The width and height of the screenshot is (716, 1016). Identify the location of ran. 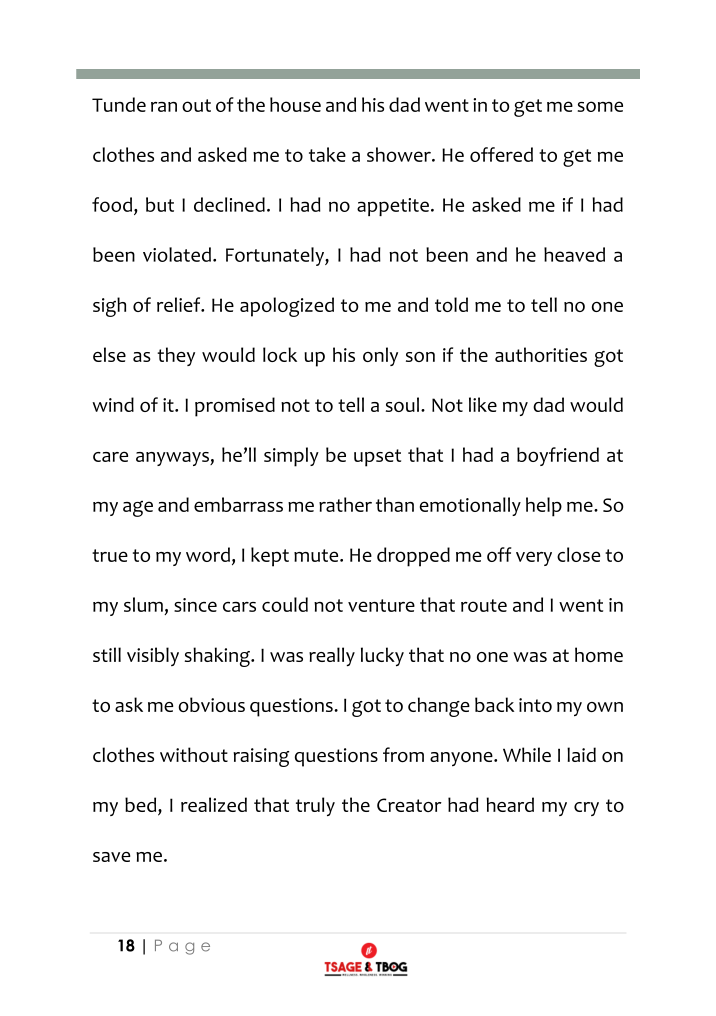
(164, 107).
